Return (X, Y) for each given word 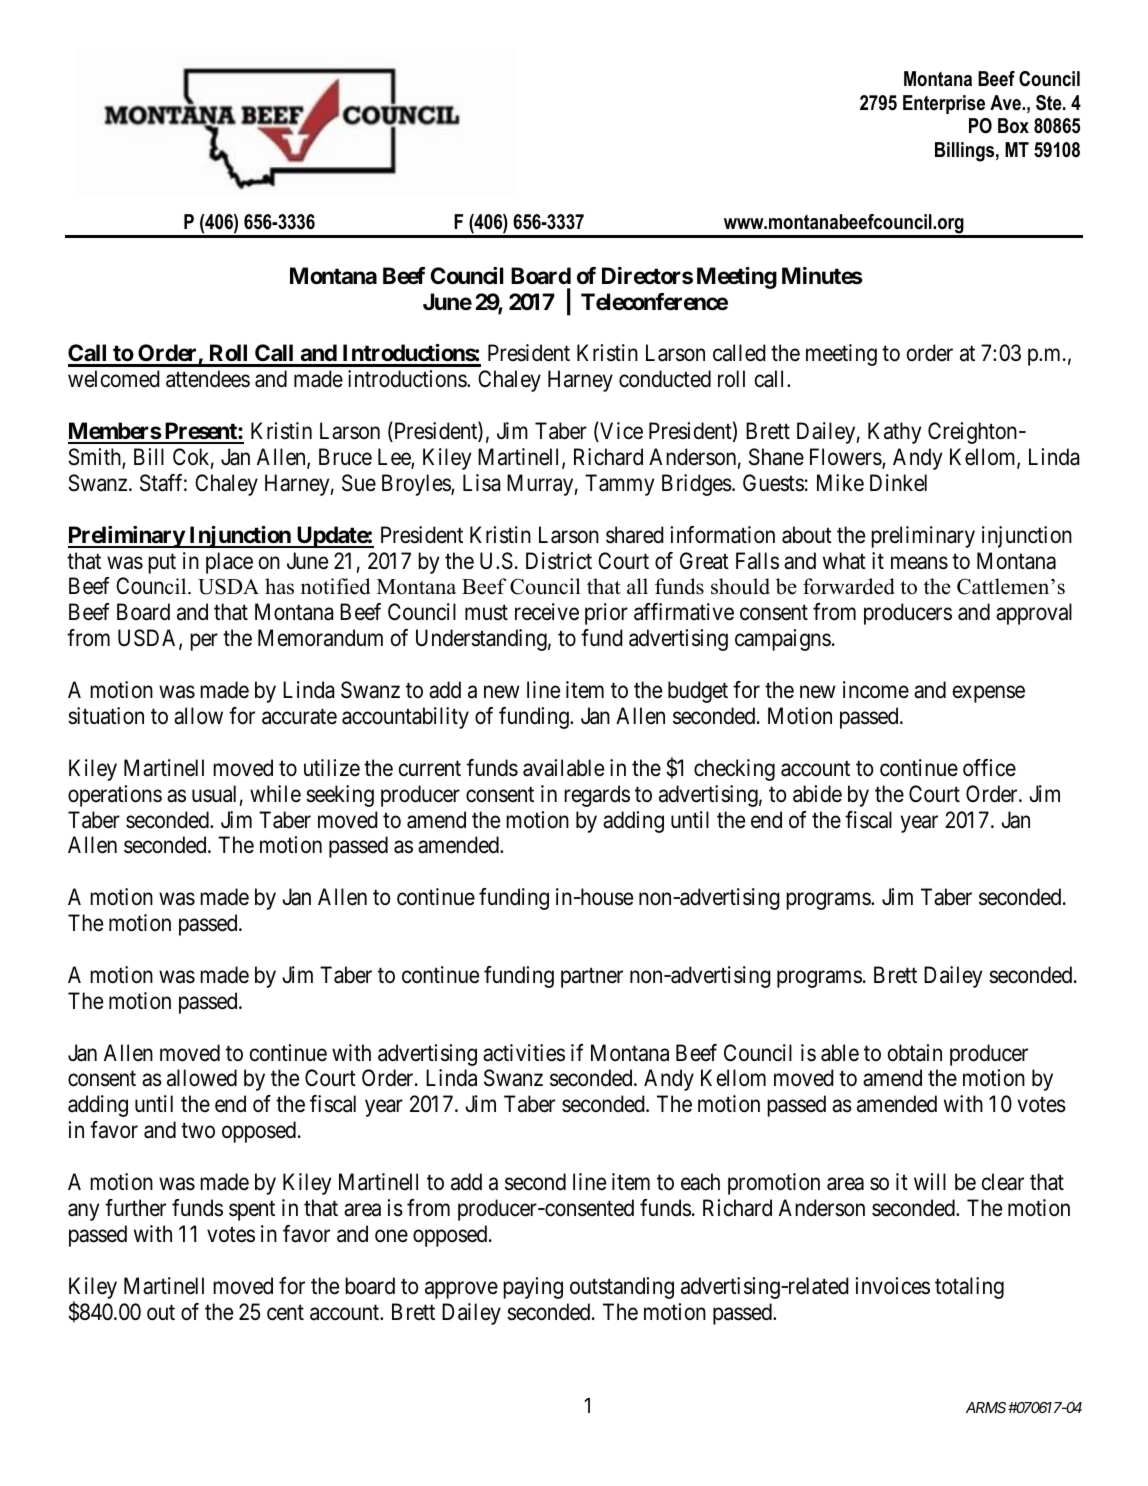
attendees (208, 379)
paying (533, 1288)
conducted (665, 379)
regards (597, 796)
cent (285, 1313)
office (989, 768)
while (275, 794)
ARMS (986, 1407)
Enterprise (944, 104)
